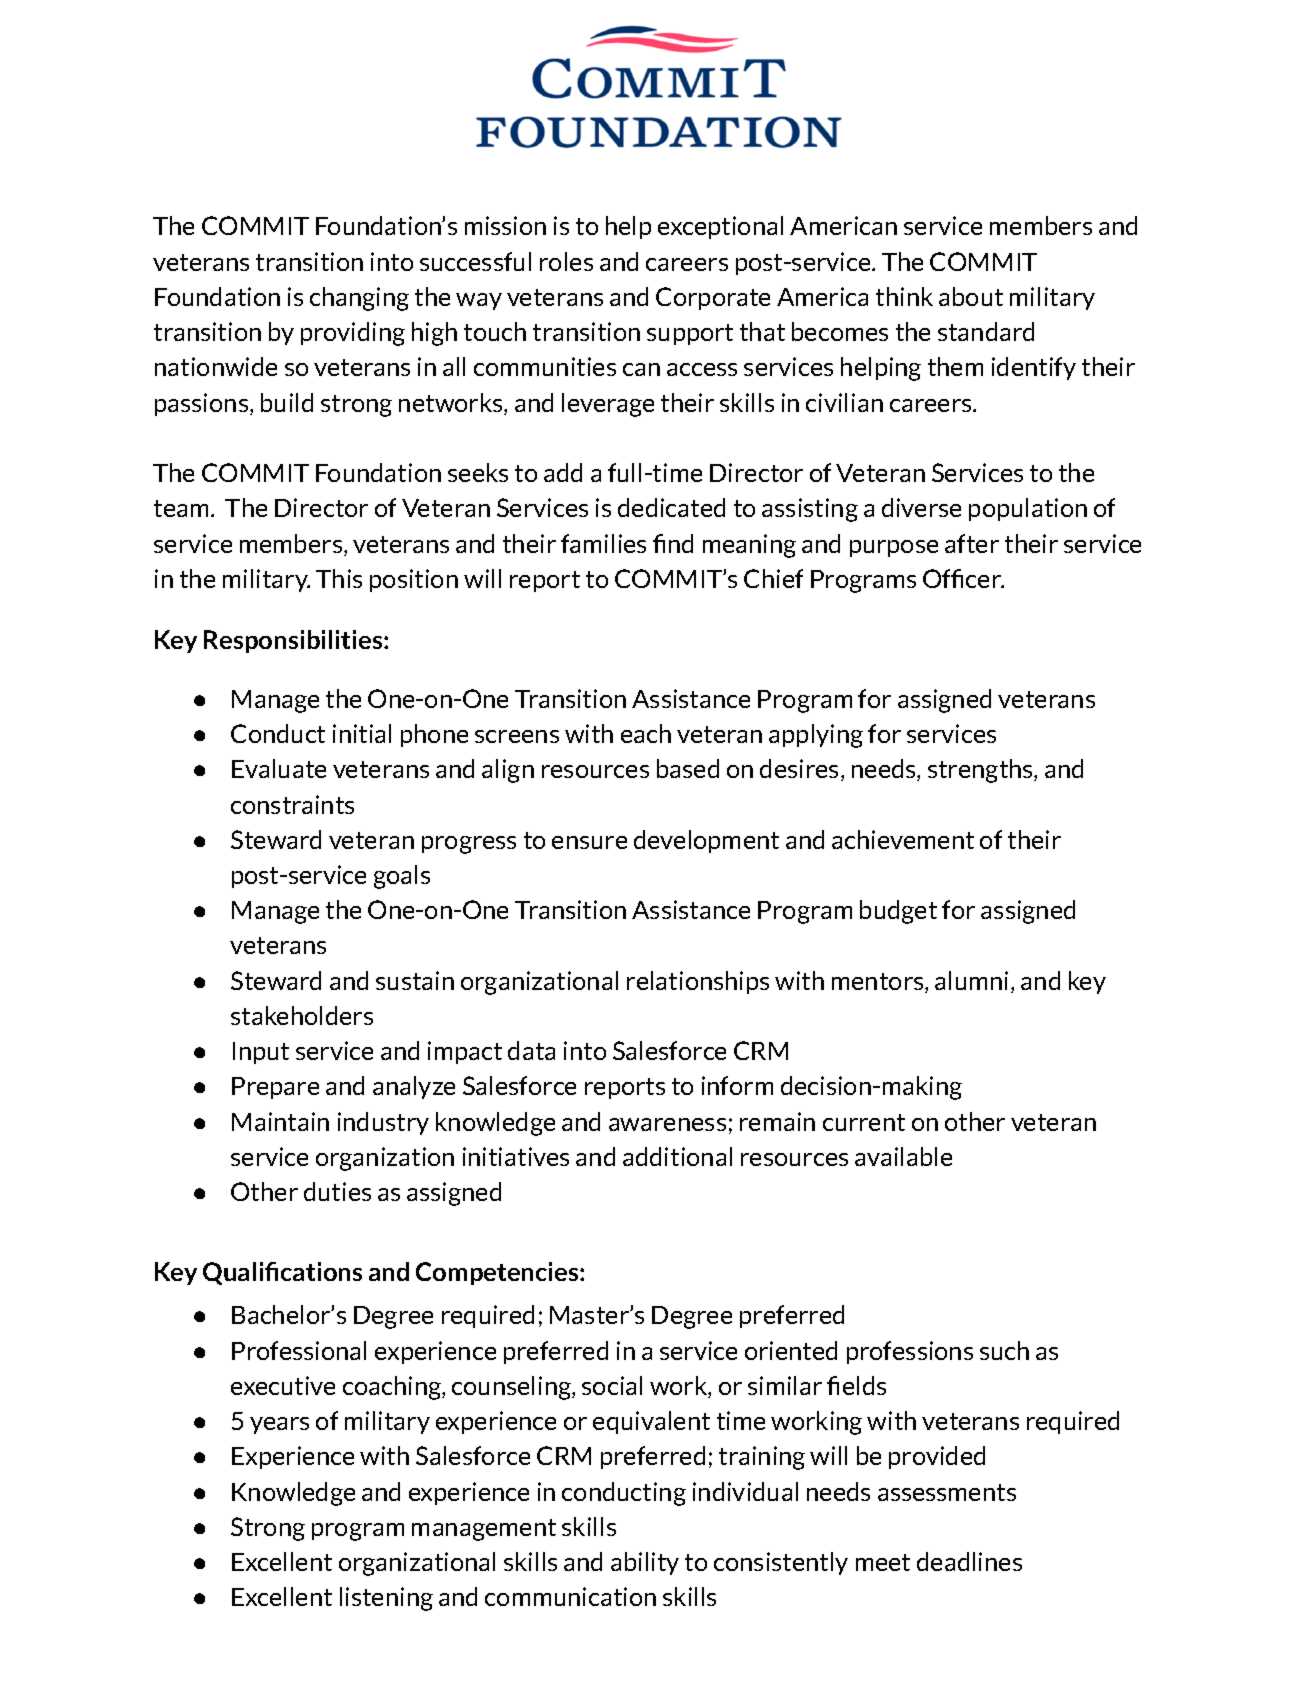  I want to click on ability, so click(645, 1563).
